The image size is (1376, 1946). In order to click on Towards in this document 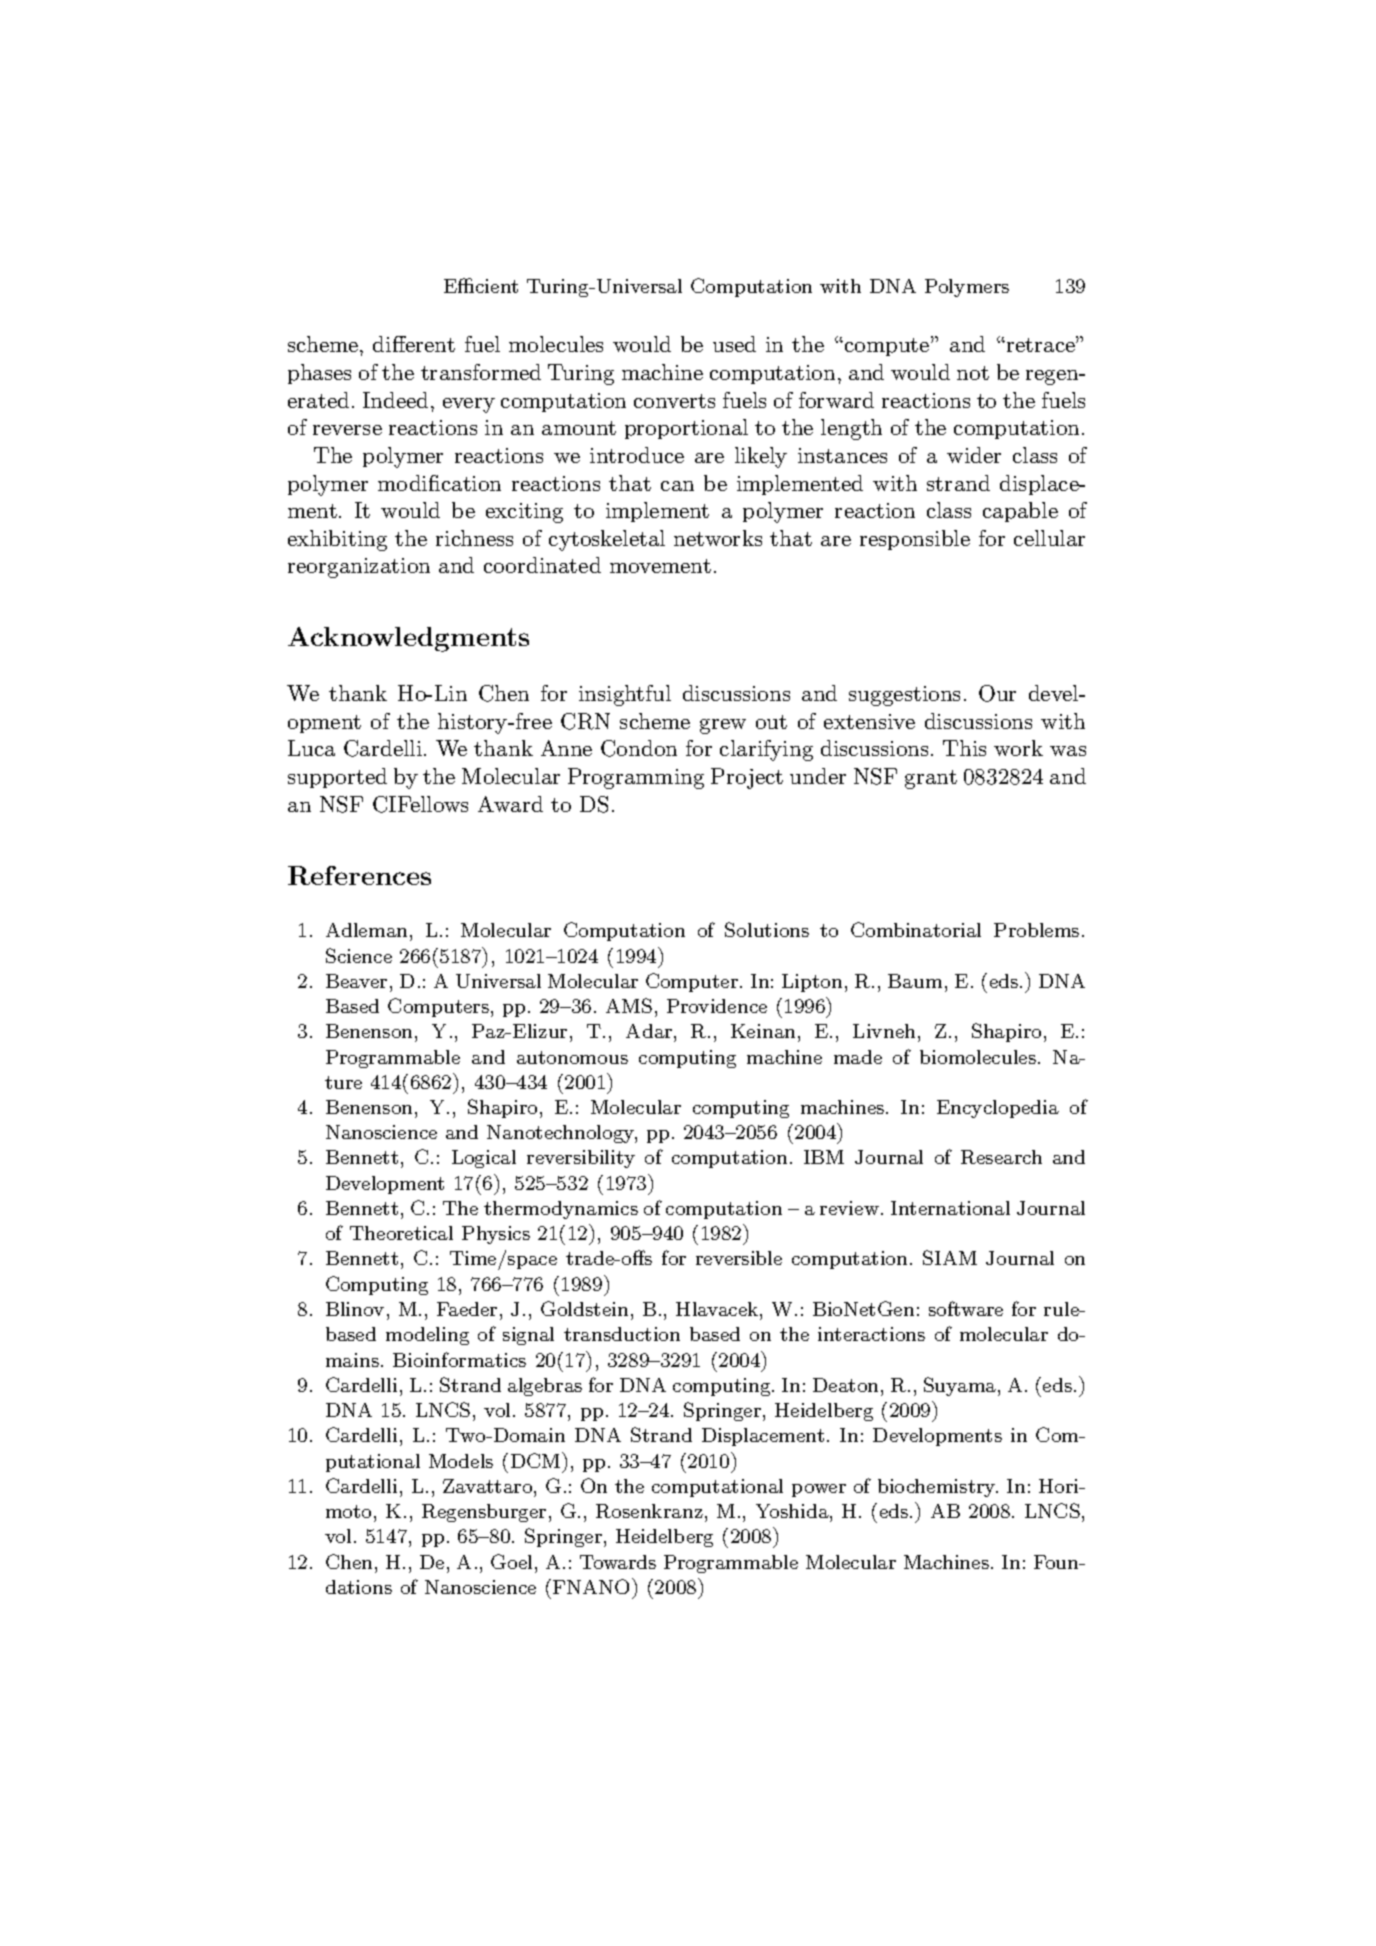, I will do `click(618, 1562)`.
